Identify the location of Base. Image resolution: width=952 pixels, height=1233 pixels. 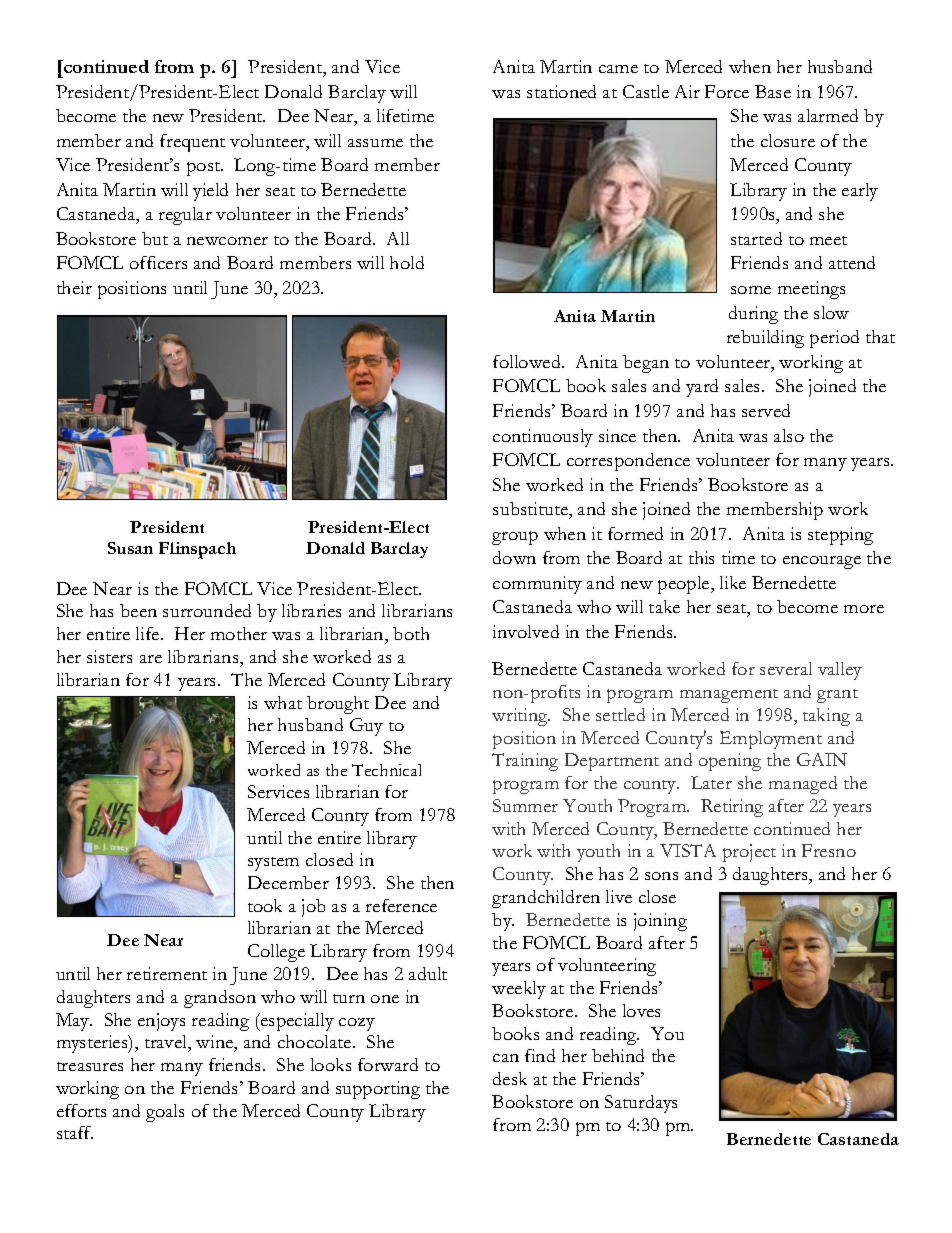
(773, 91).
